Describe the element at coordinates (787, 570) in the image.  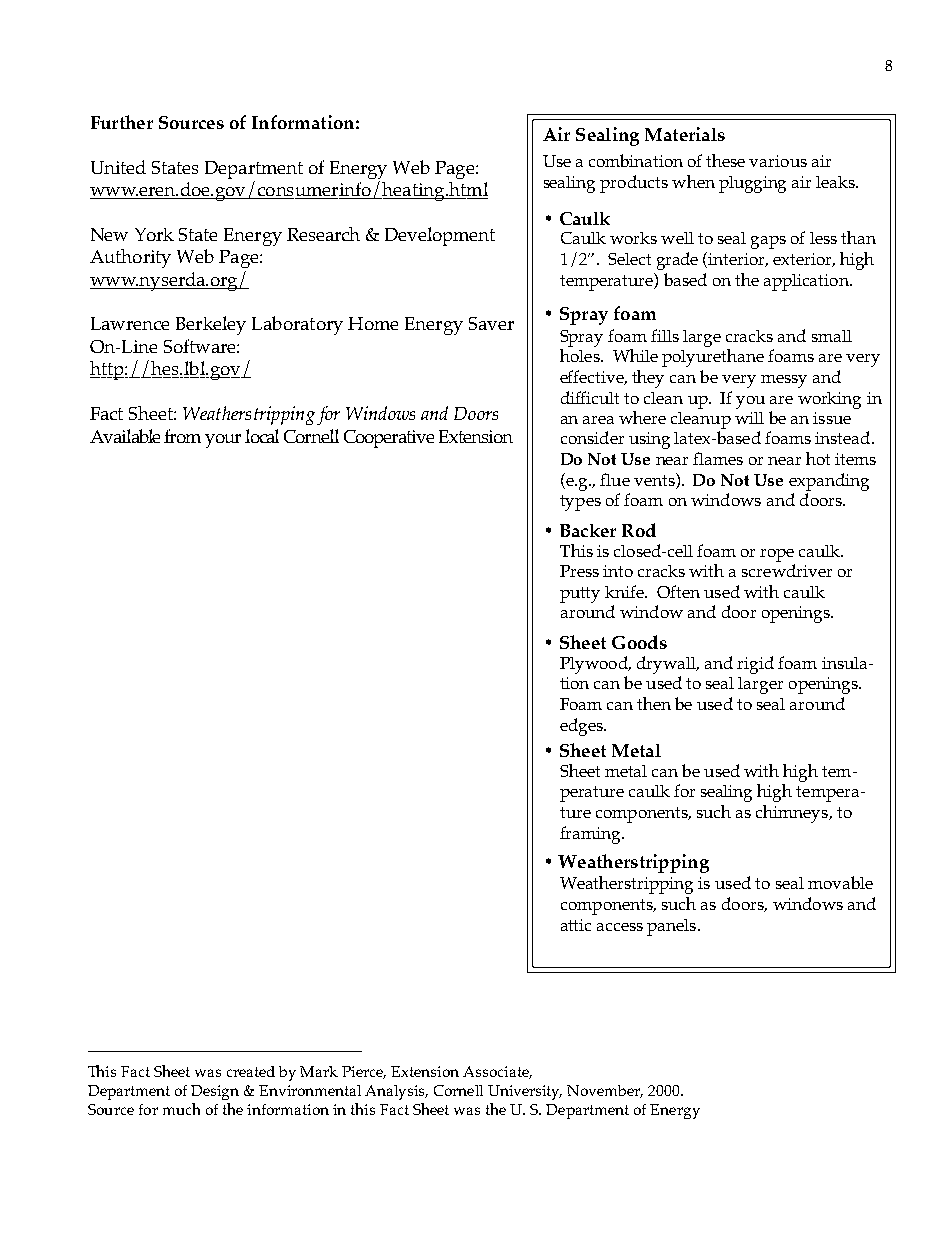
I see `screwdriver` at that location.
